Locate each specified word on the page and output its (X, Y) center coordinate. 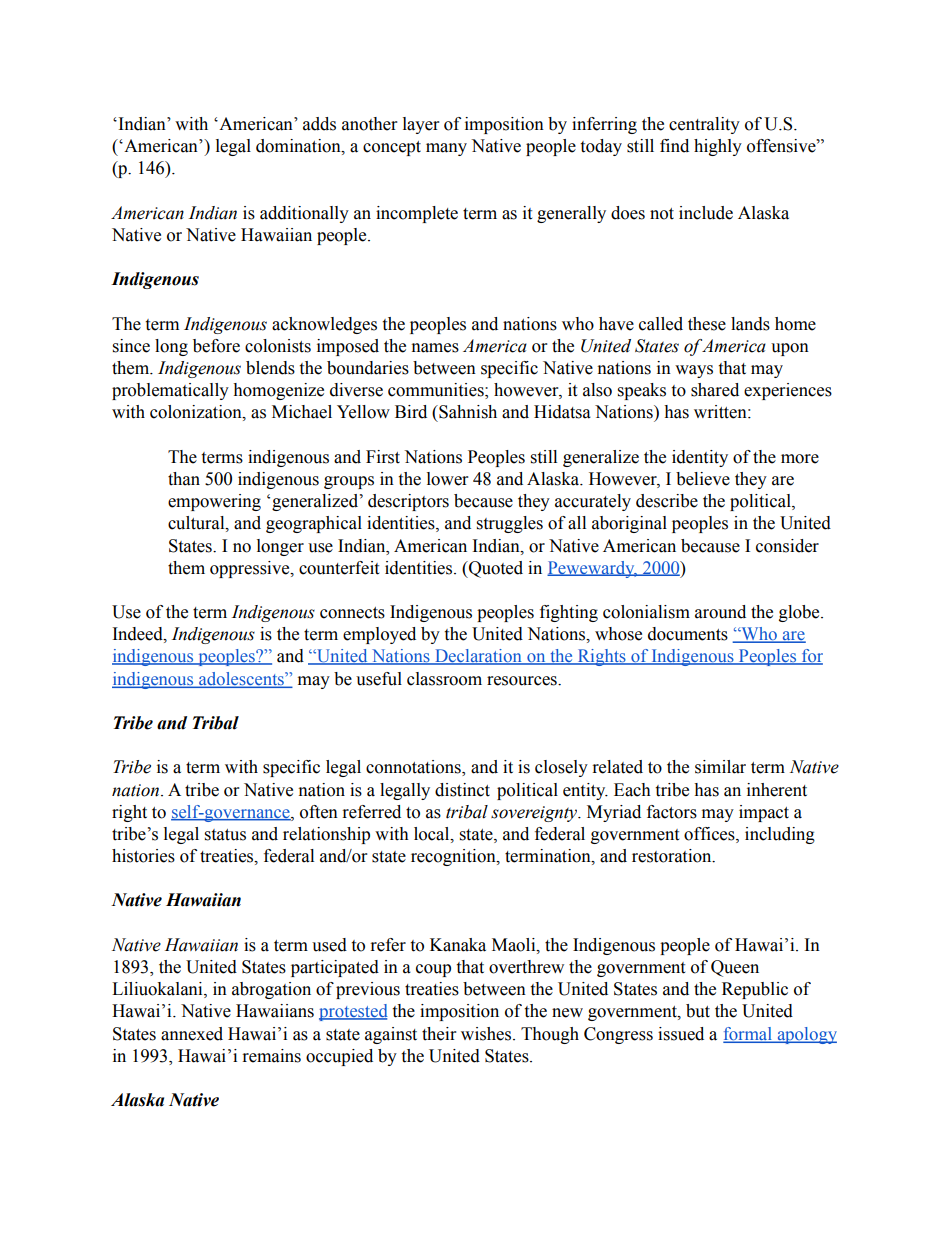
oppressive (251, 569)
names (435, 348)
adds (319, 124)
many (446, 149)
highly (718, 147)
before (216, 346)
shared (715, 390)
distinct (462, 790)
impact (764, 813)
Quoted (495, 569)
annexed (192, 1034)
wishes (487, 1034)
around (720, 612)
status (225, 835)
